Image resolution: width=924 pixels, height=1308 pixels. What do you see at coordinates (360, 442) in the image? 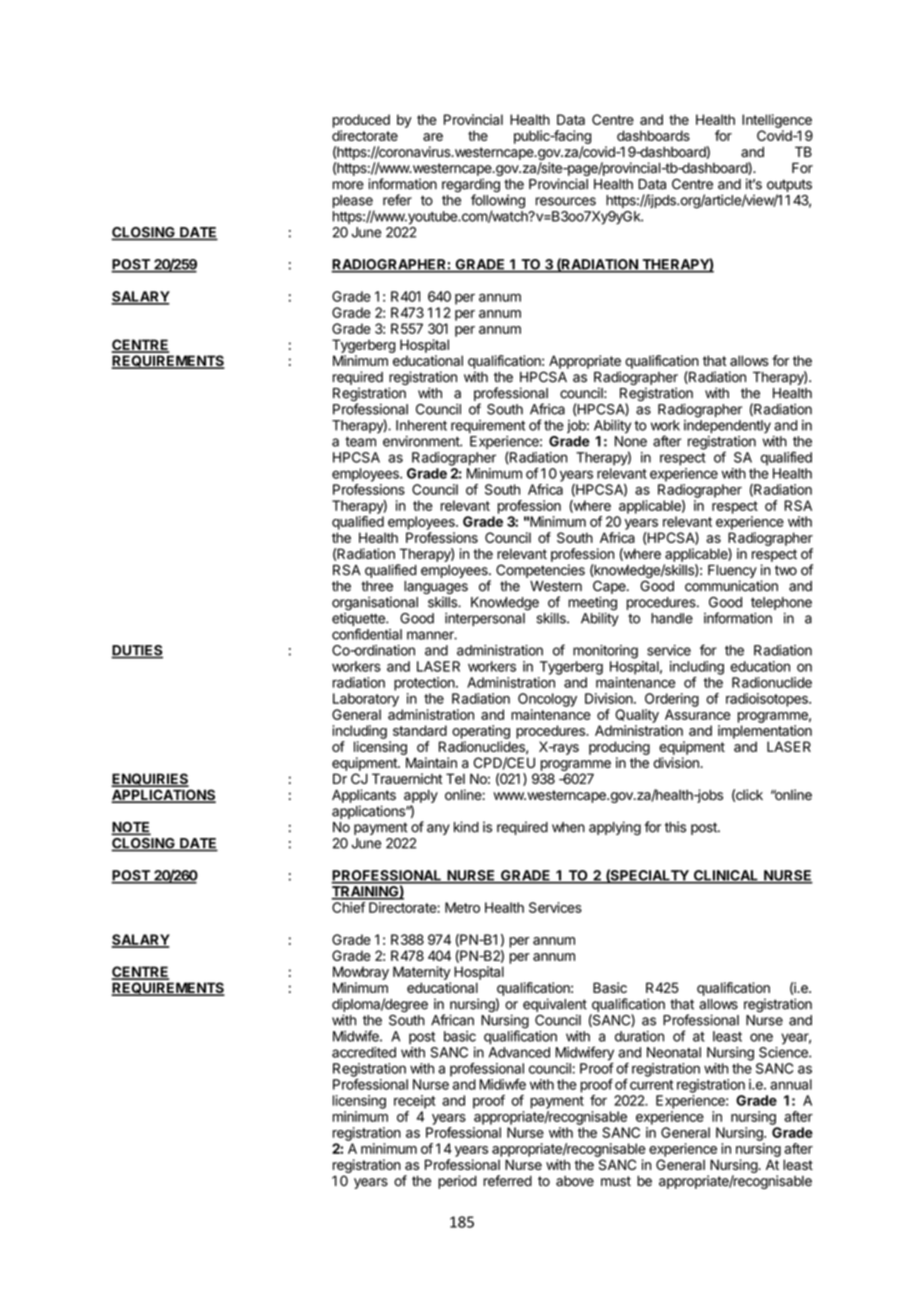
I see `team` at bounding box center [360, 442].
